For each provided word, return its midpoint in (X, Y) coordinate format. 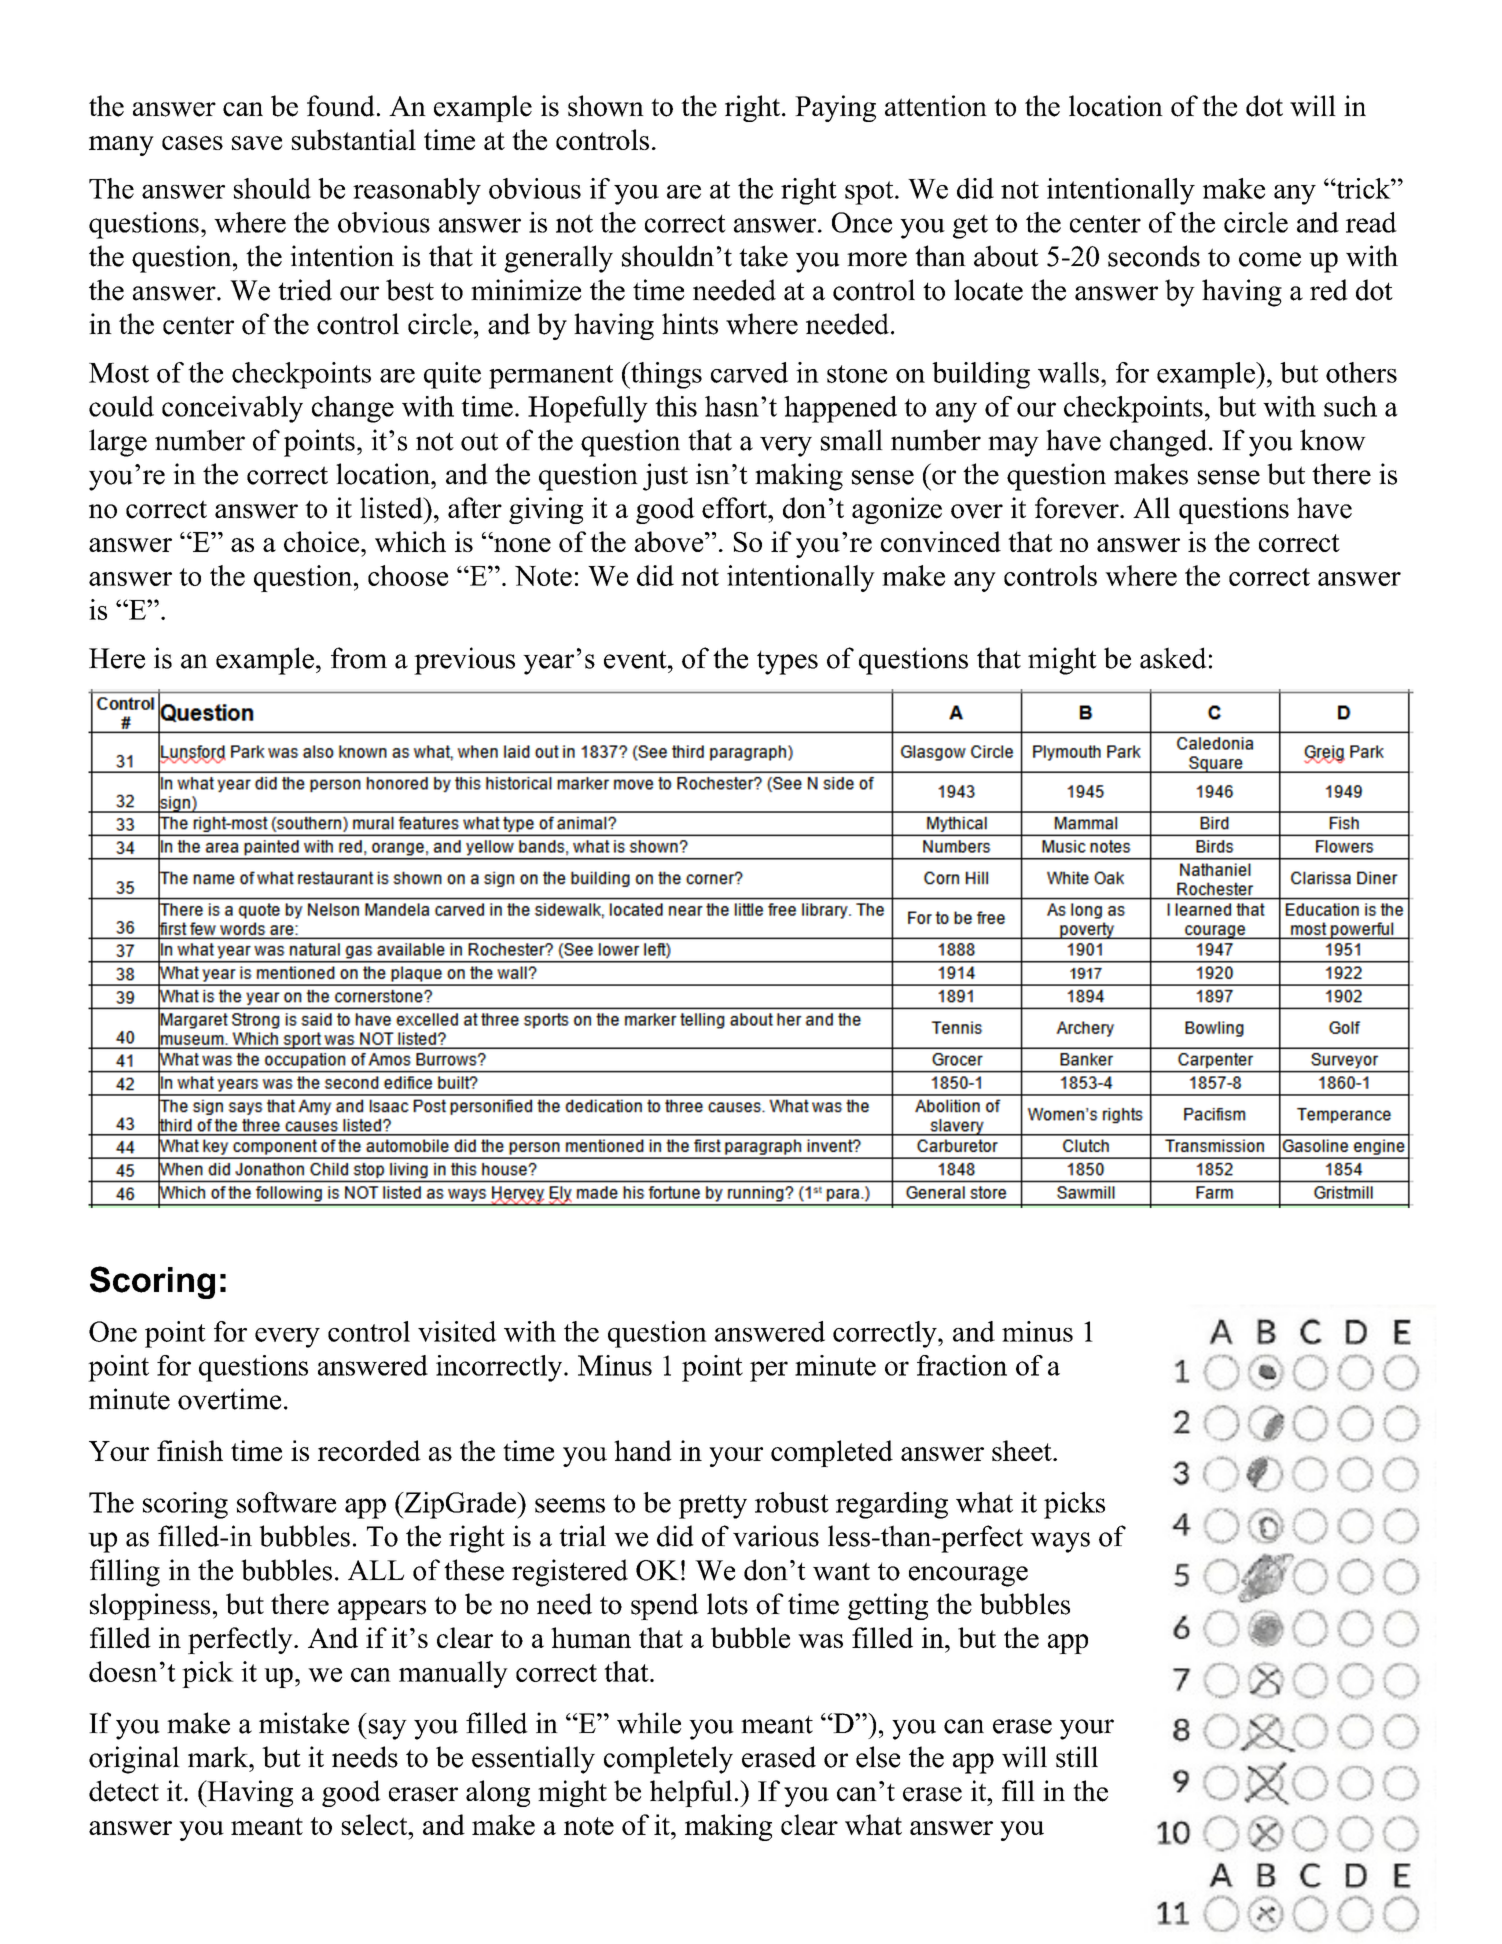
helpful (691, 1793)
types (787, 662)
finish (190, 1450)
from (359, 658)
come (1270, 259)
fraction (962, 1365)
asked (1173, 658)
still (1077, 1757)
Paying (835, 108)
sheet (1023, 1450)
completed (832, 1453)
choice (321, 541)
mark (219, 1757)
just (665, 477)
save (257, 143)
